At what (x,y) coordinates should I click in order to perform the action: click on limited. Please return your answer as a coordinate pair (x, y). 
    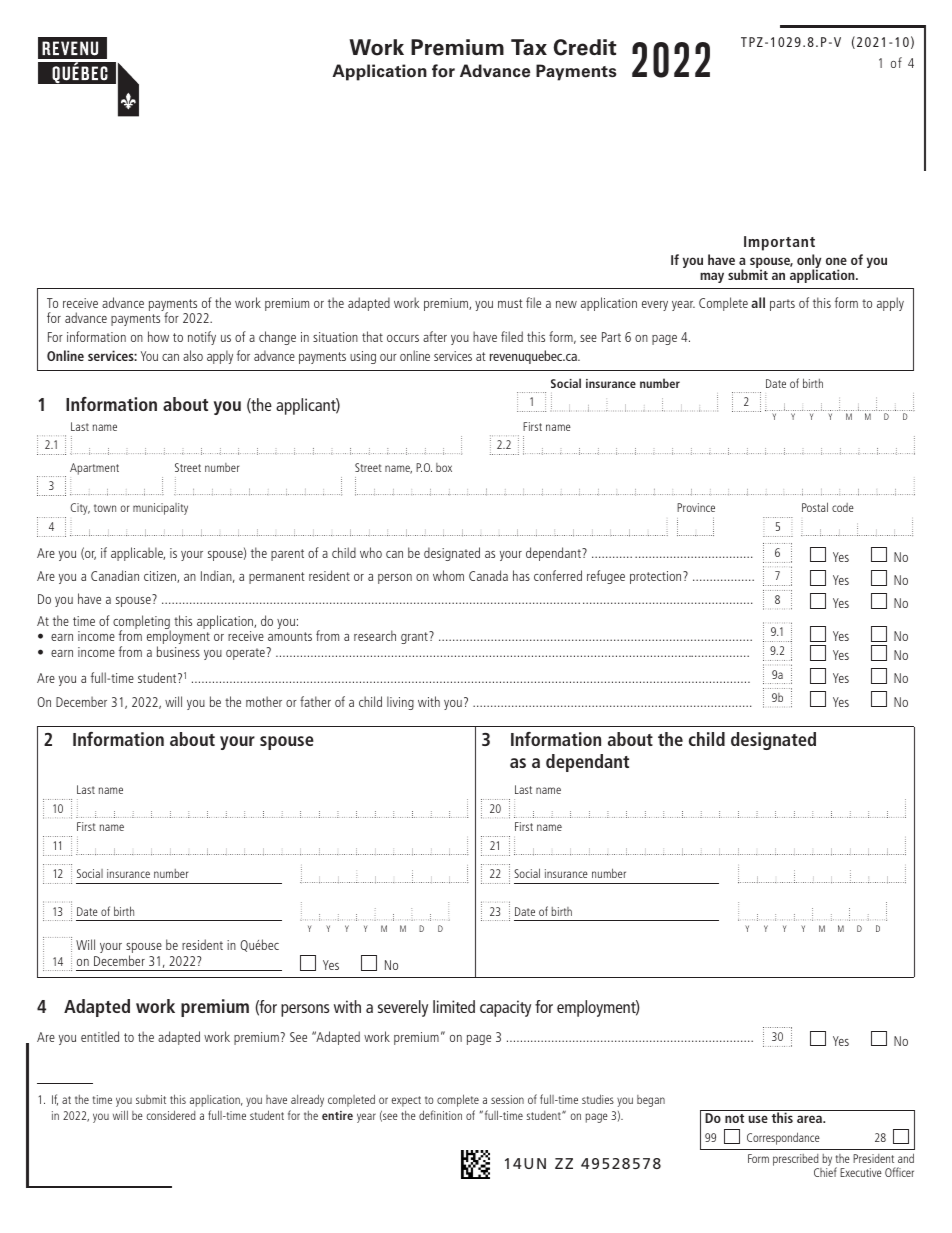
    Looking at the image, I should click on (454, 1006).
